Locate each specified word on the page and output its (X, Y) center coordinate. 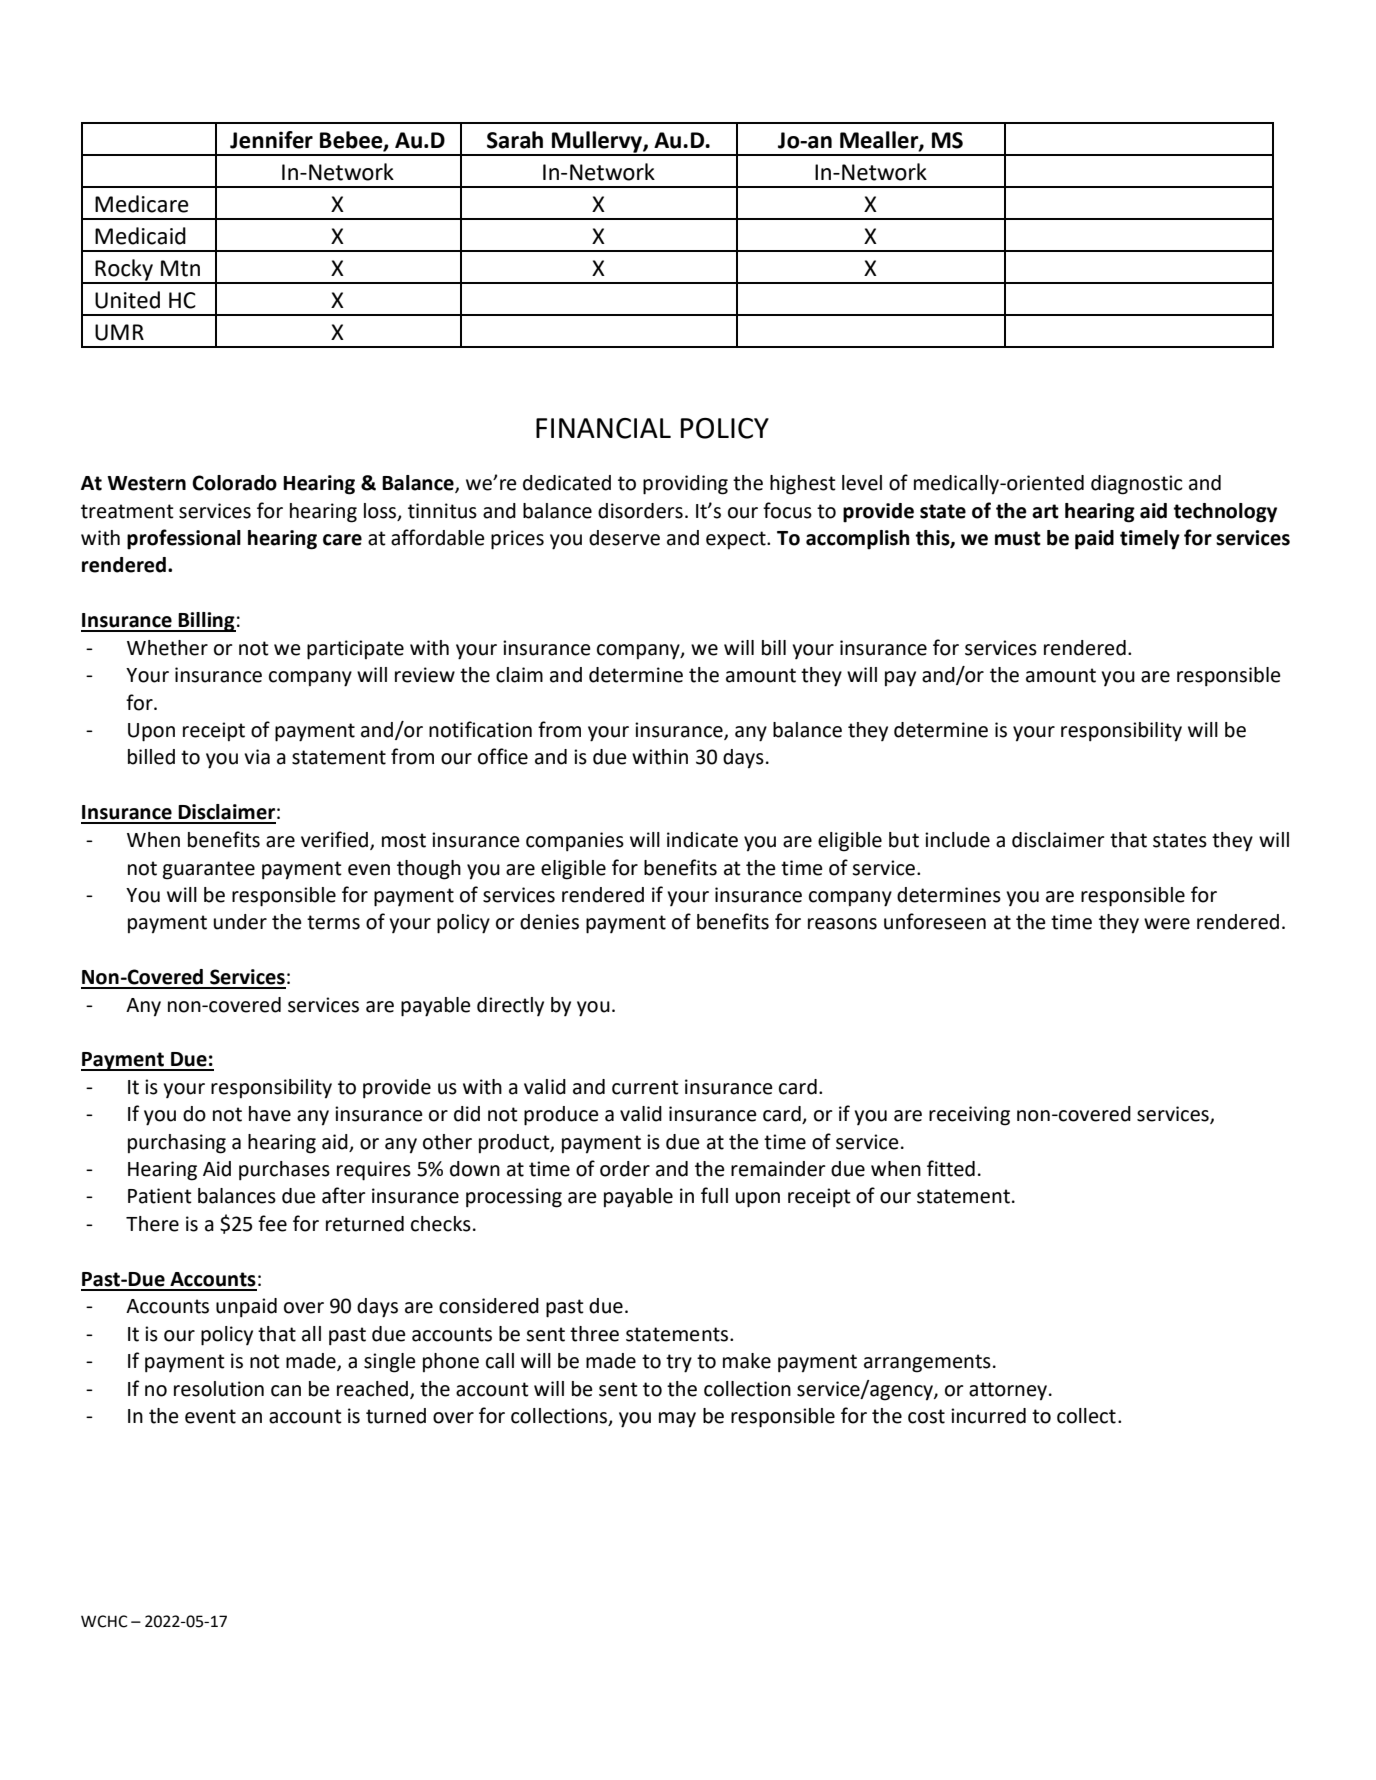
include (957, 840)
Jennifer (271, 140)
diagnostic (1137, 485)
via (257, 757)
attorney (1009, 1391)
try (679, 1363)
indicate (702, 840)
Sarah (515, 140)
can (286, 1391)
